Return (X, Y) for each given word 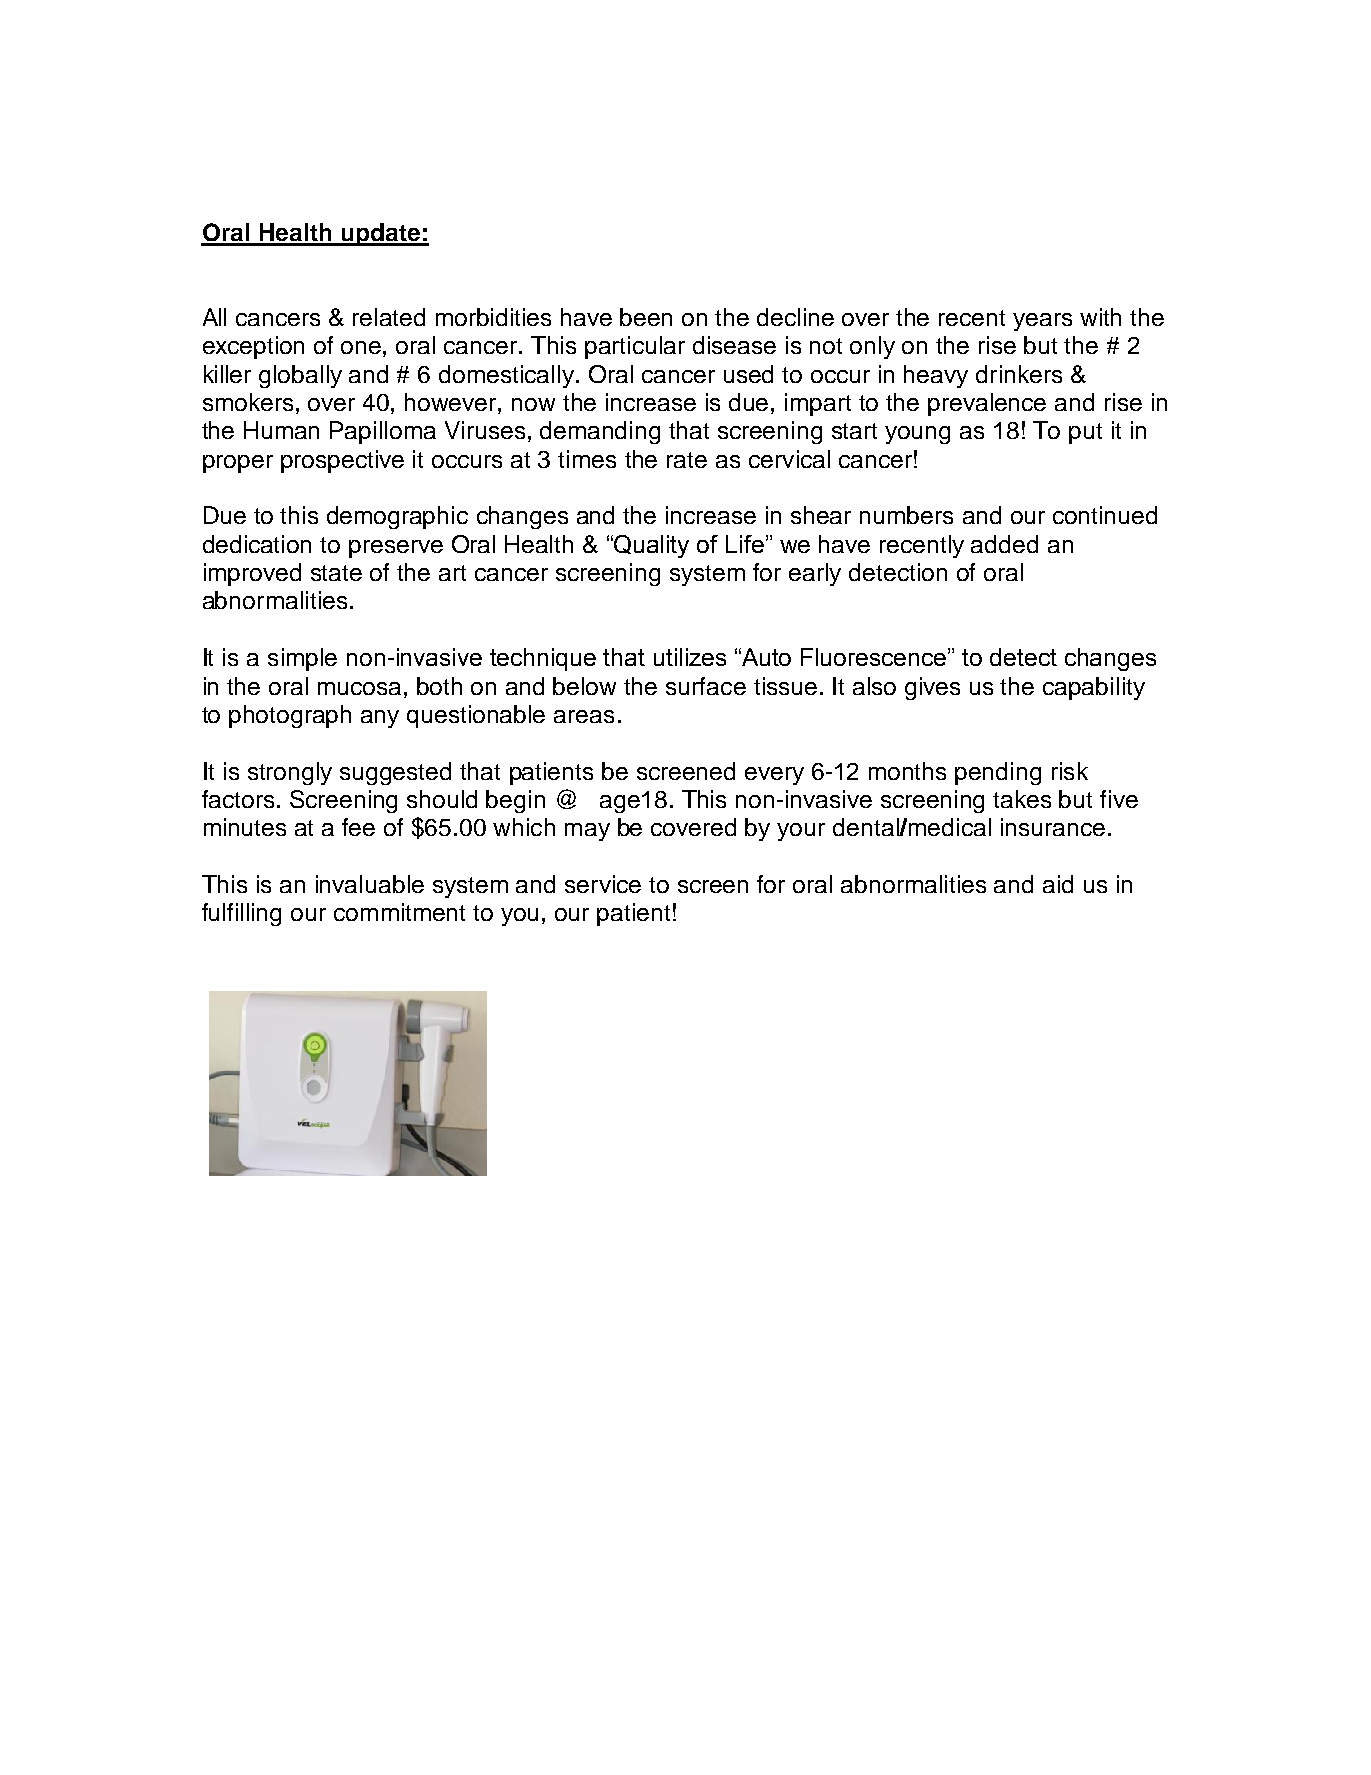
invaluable (370, 884)
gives (932, 688)
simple (302, 659)
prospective (342, 461)
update (381, 234)
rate (687, 460)
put (1085, 433)
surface (706, 686)
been (646, 317)
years (1042, 322)
